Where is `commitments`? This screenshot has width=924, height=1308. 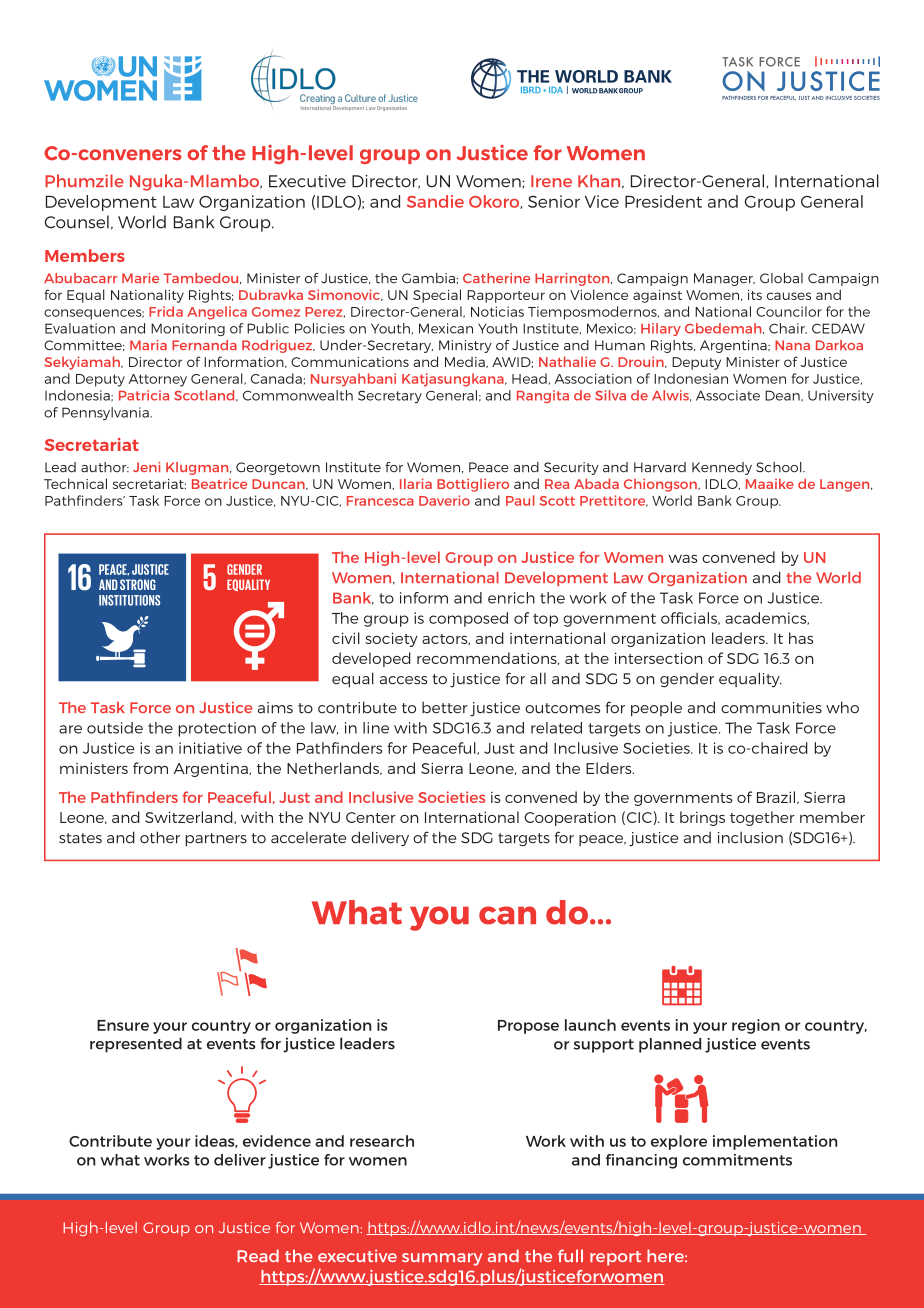
commitments is located at coordinates (737, 1160).
